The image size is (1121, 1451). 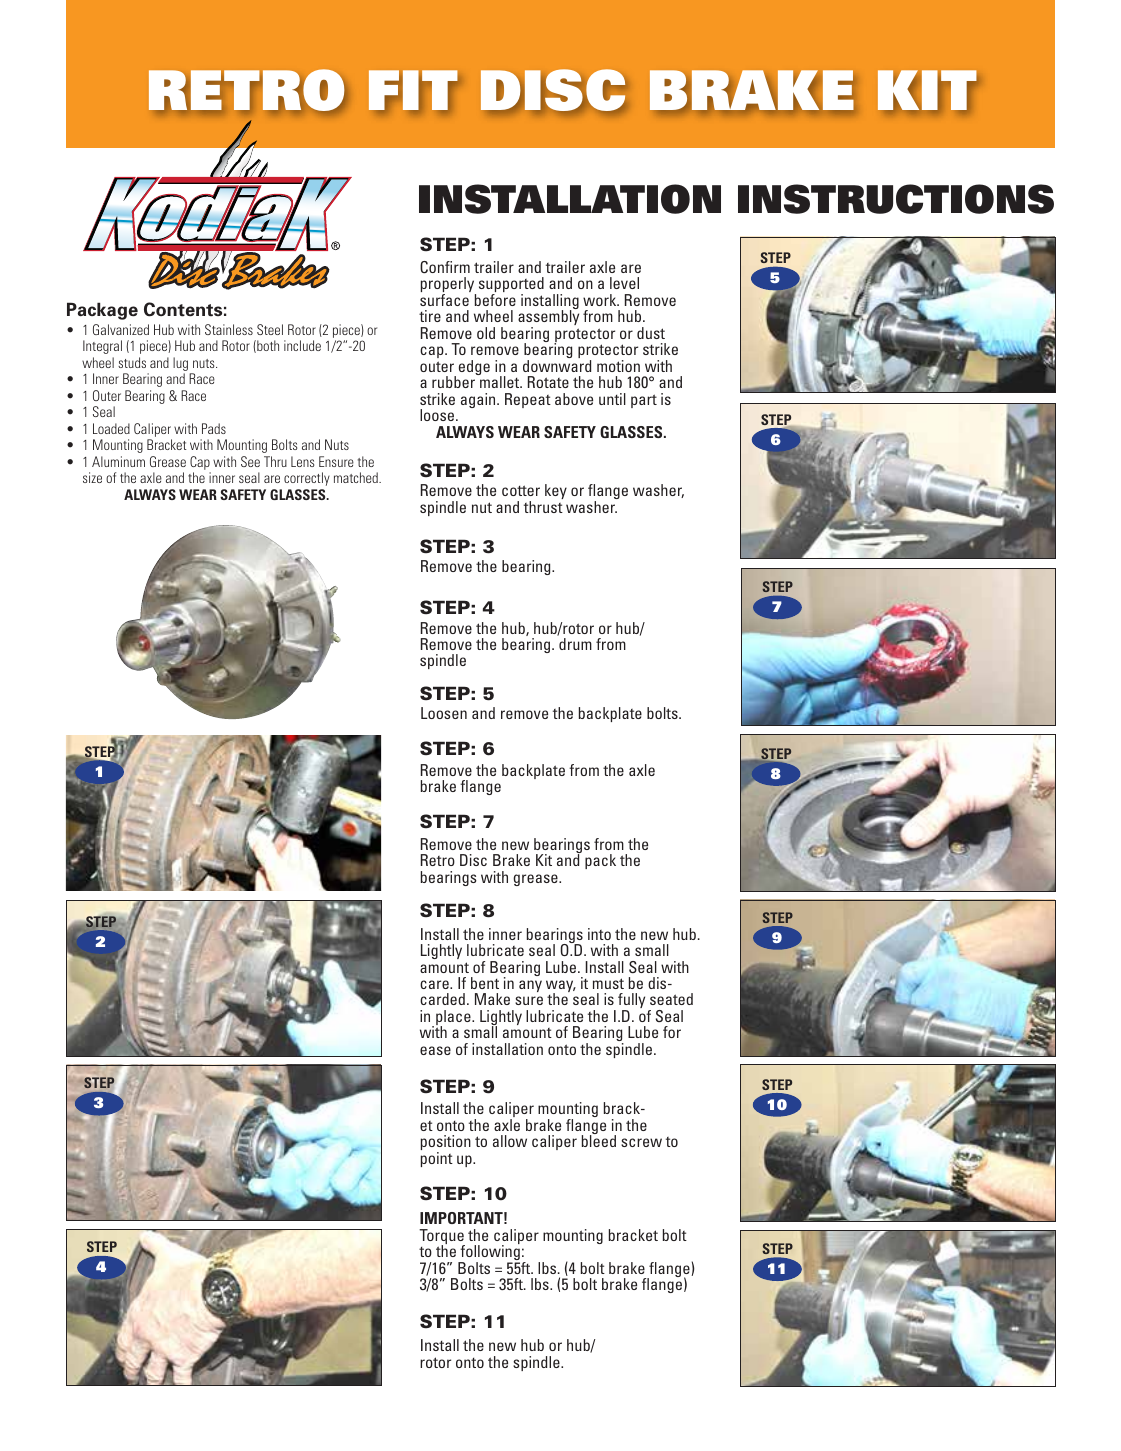 What do you see at coordinates (454, 1019) in the screenshot?
I see `place` at bounding box center [454, 1019].
